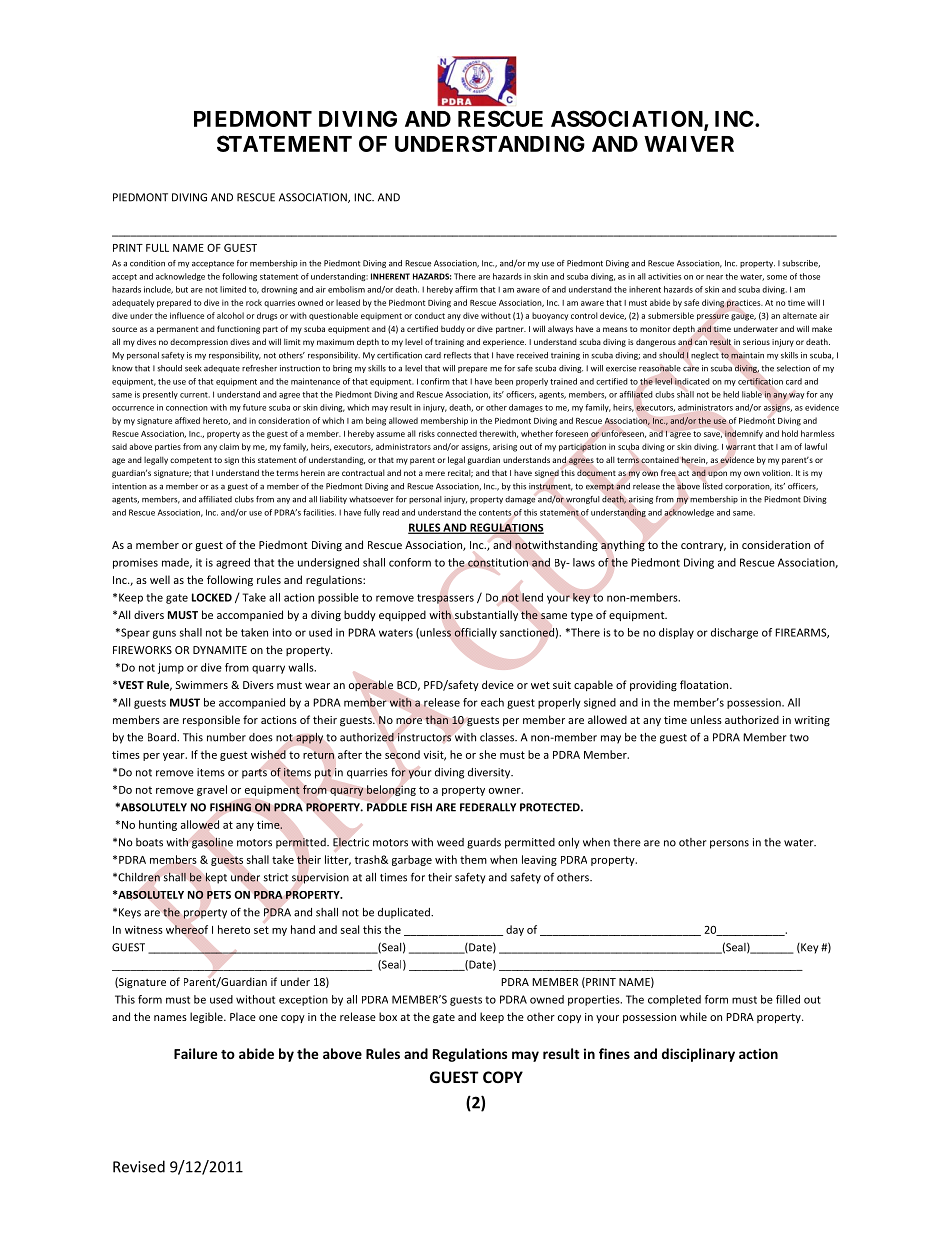 The width and height of the document is (952, 1233). I want to click on indemnify, so click(744, 434).
